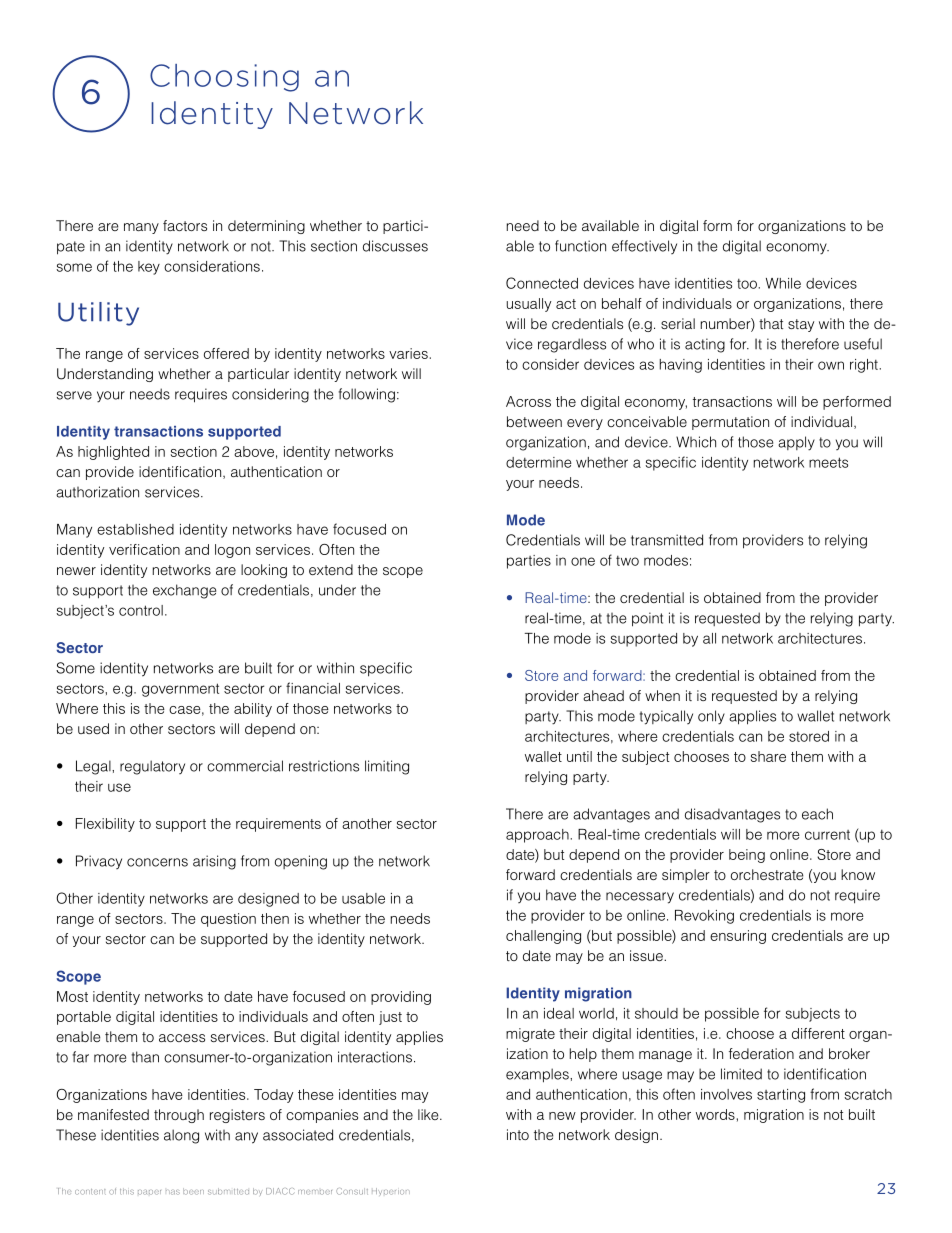 This screenshot has height=1233, width=952. What do you see at coordinates (644, 247) in the screenshot?
I see `effectively` at bounding box center [644, 247].
